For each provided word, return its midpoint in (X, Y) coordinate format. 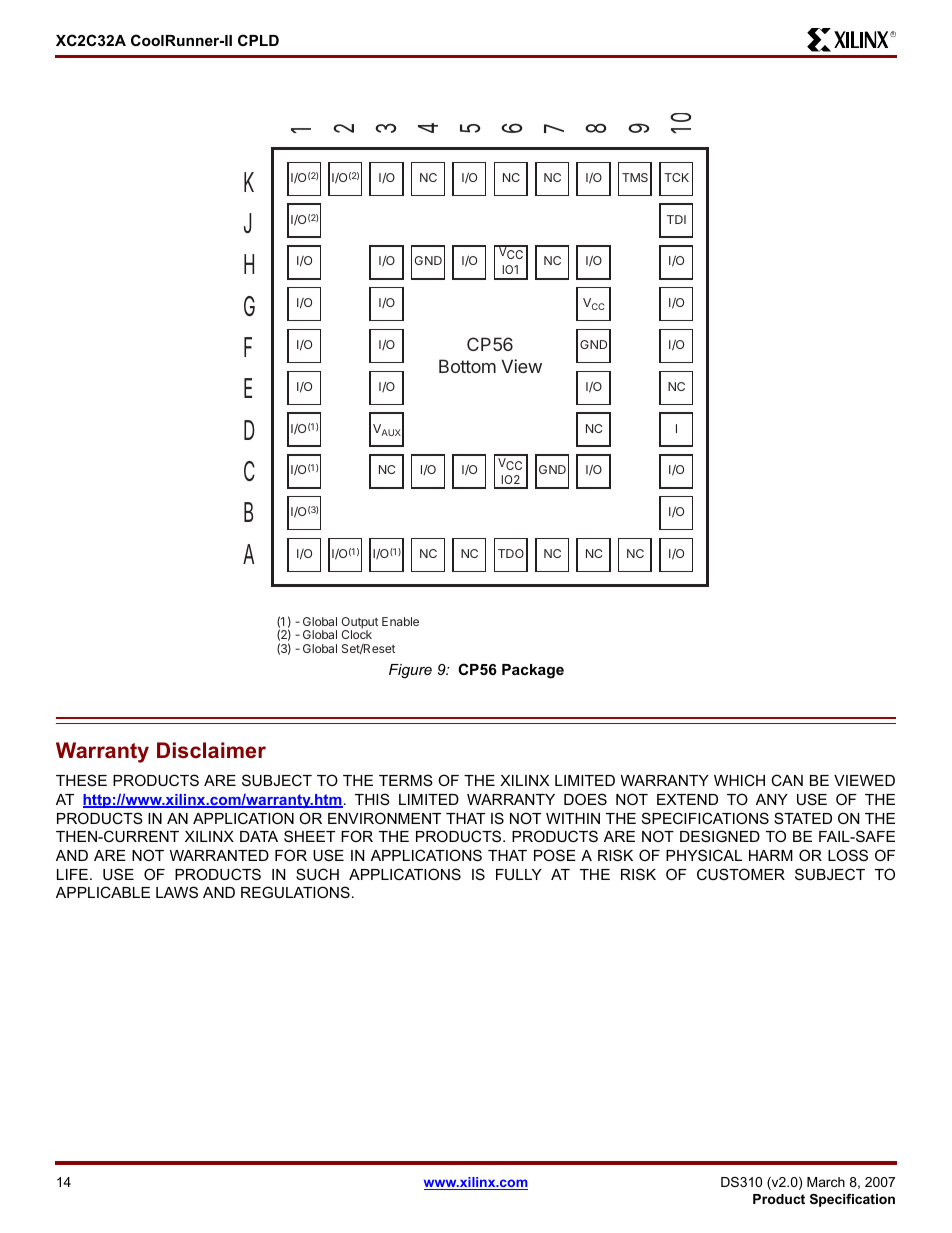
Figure (410, 671)
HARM (771, 855)
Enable (400, 621)
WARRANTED (219, 855)
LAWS (177, 892)
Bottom (467, 366)
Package (533, 671)
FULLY (519, 874)
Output (359, 624)
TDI (676, 219)
